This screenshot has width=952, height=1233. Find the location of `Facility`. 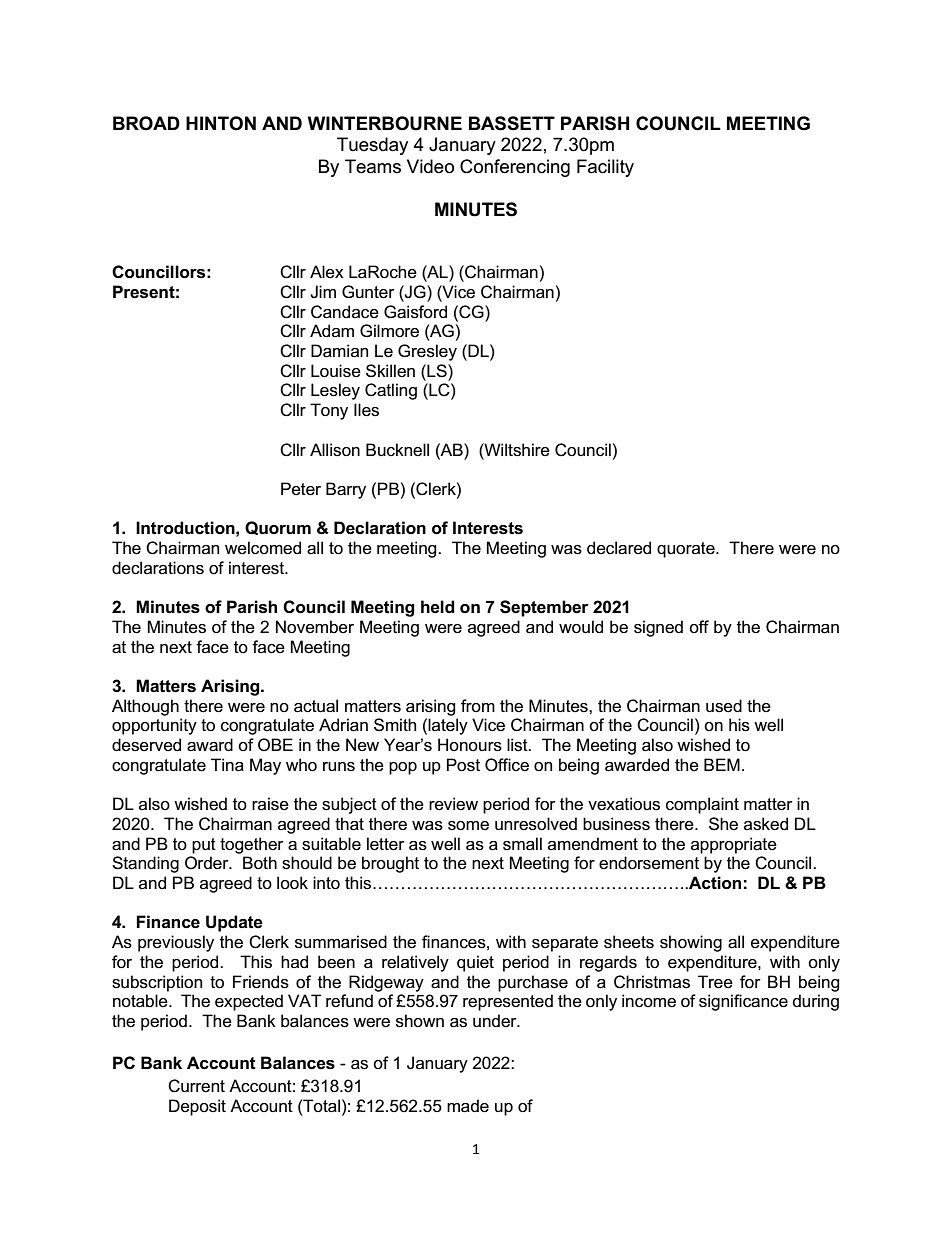

Facility is located at coordinates (605, 168).
